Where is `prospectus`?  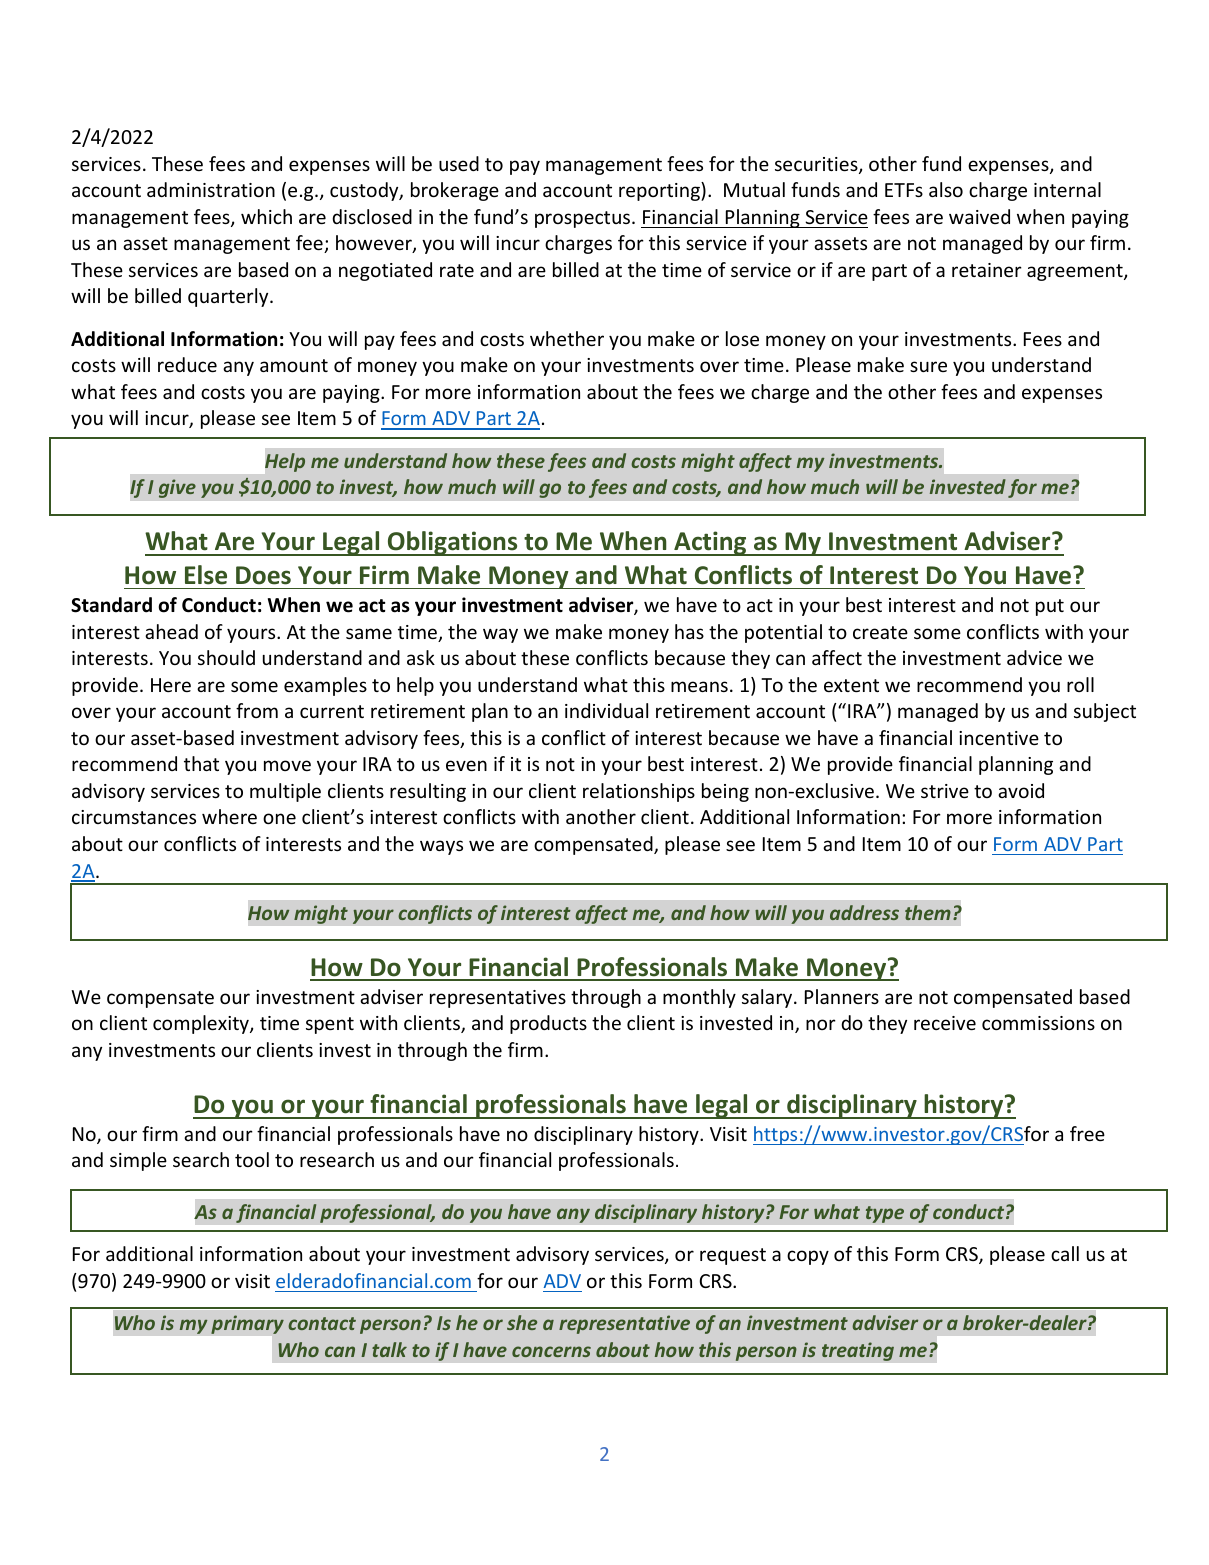 prospectus is located at coordinates (584, 219).
